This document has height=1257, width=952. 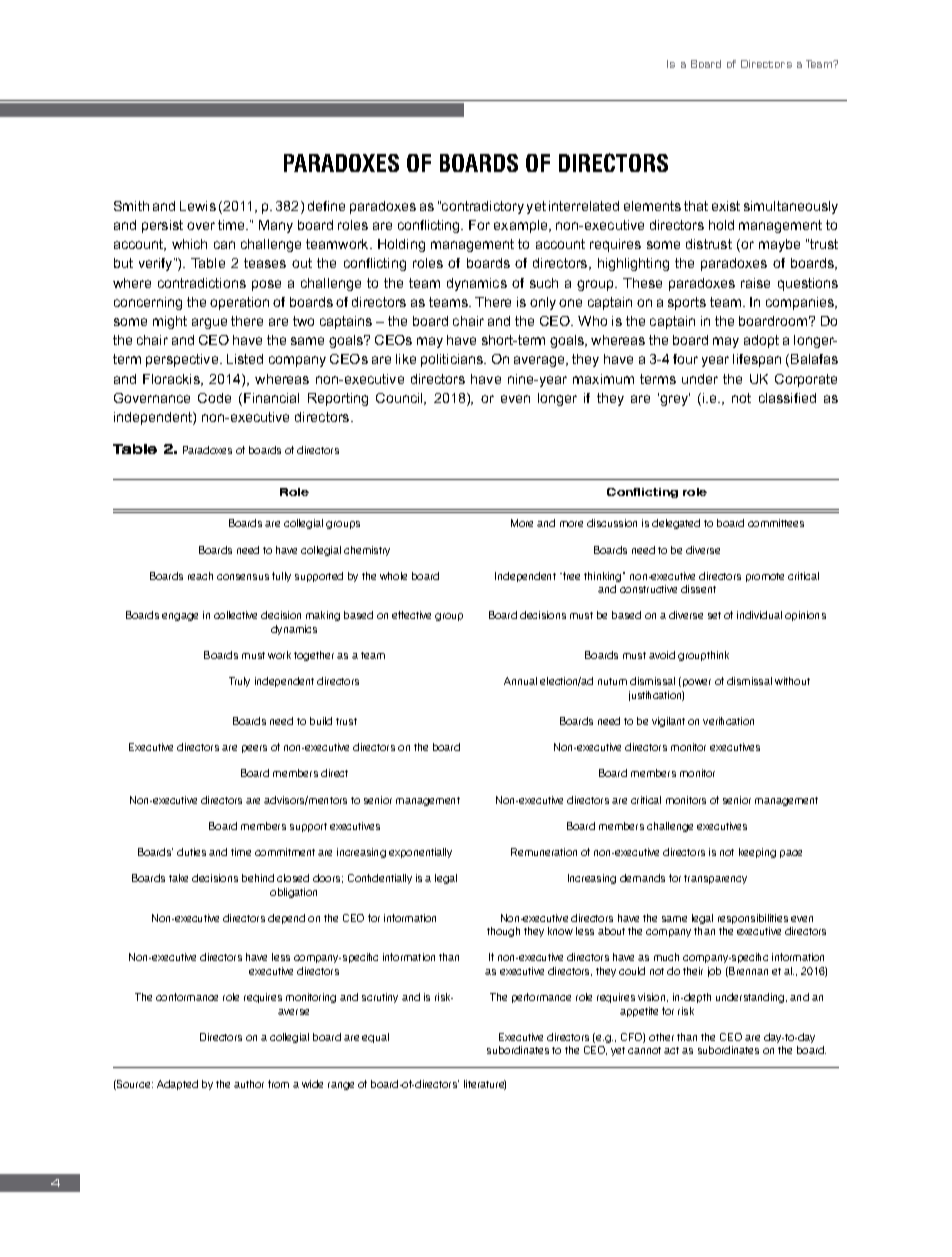 I want to click on exist, so click(x=726, y=206).
